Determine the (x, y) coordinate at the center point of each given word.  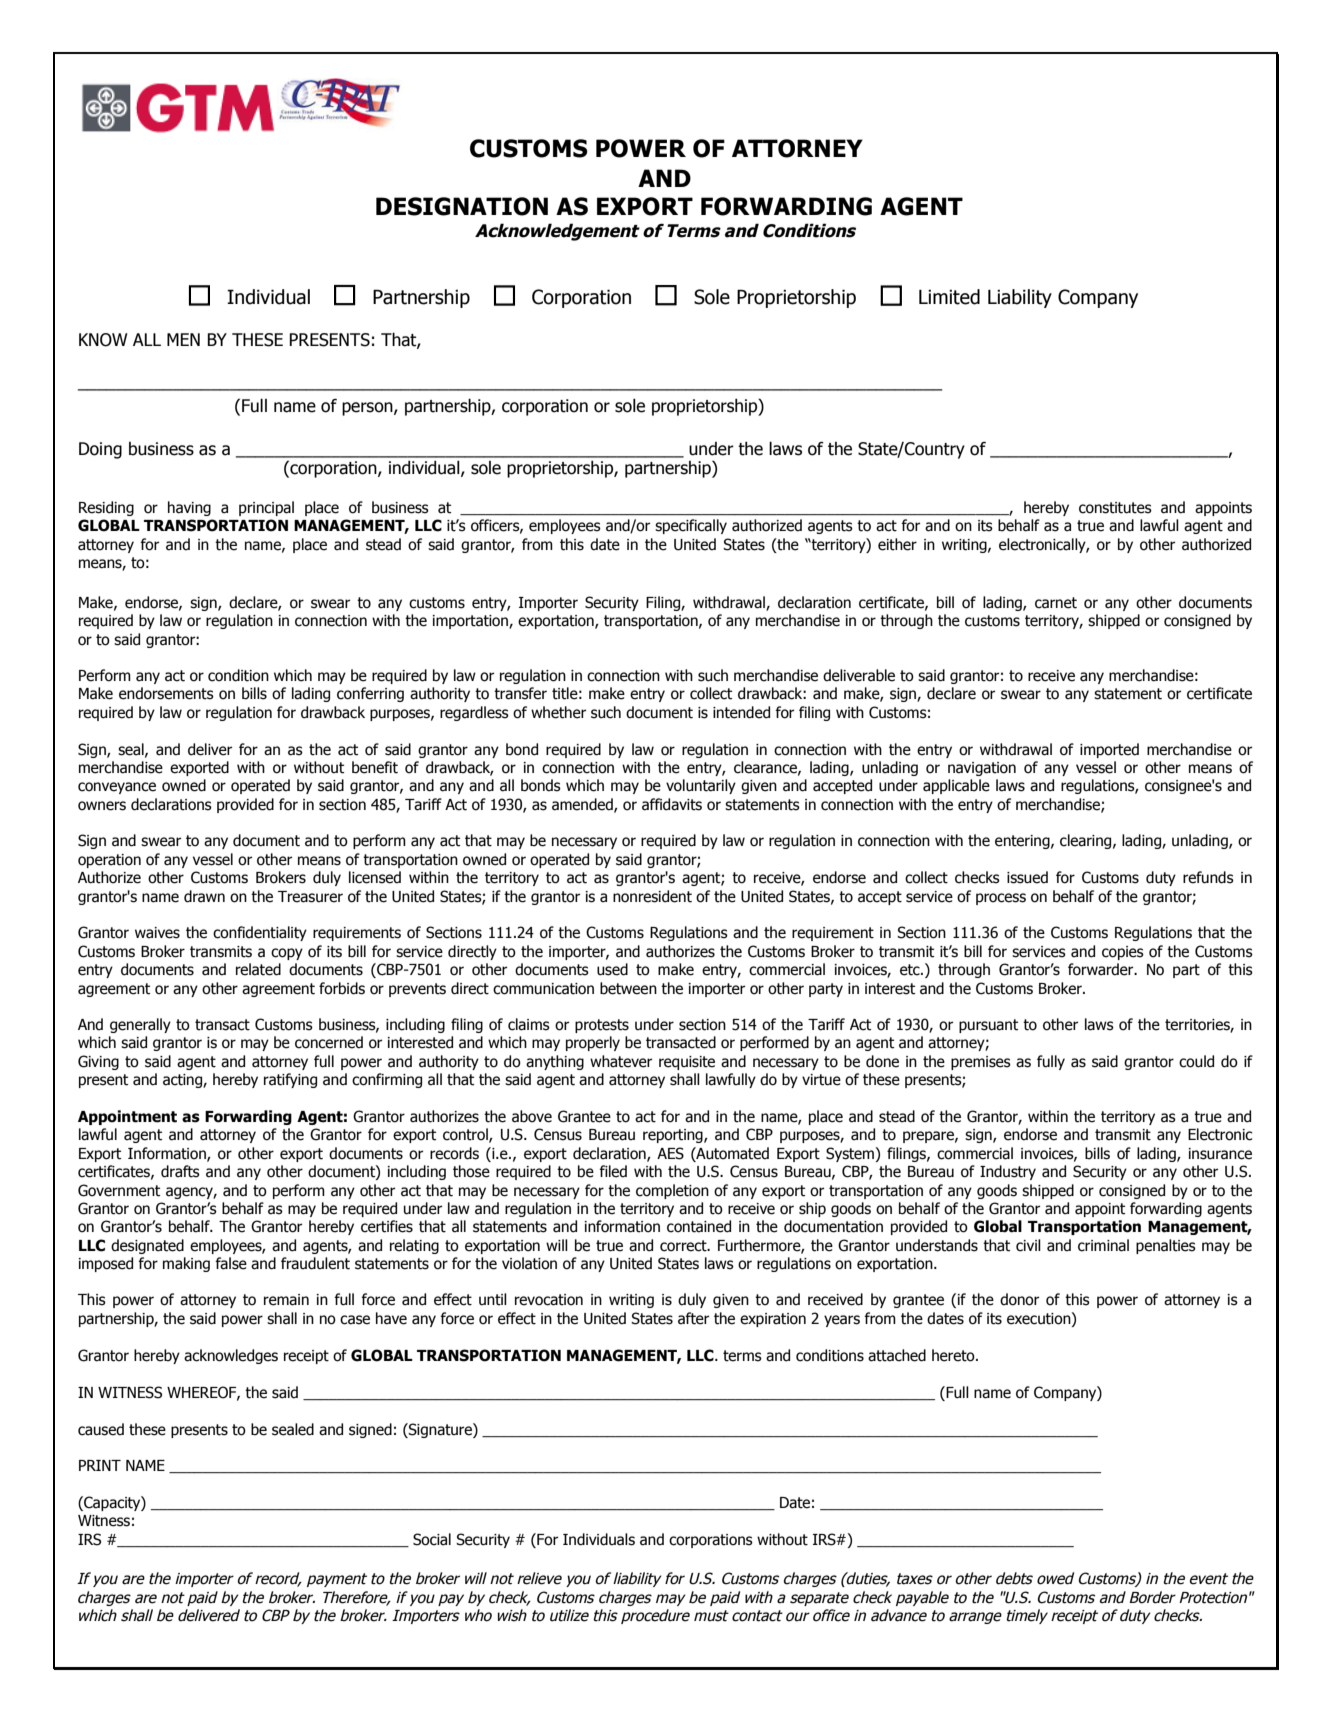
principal (266, 508)
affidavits (672, 804)
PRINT (100, 1465)
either (897, 544)
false (231, 1263)
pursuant (988, 1026)
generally (140, 1025)
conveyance (117, 788)
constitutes (1115, 508)
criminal (1103, 1245)
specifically (691, 526)
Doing (100, 450)
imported (1109, 750)
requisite (687, 1063)
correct (684, 1246)
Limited (949, 297)
